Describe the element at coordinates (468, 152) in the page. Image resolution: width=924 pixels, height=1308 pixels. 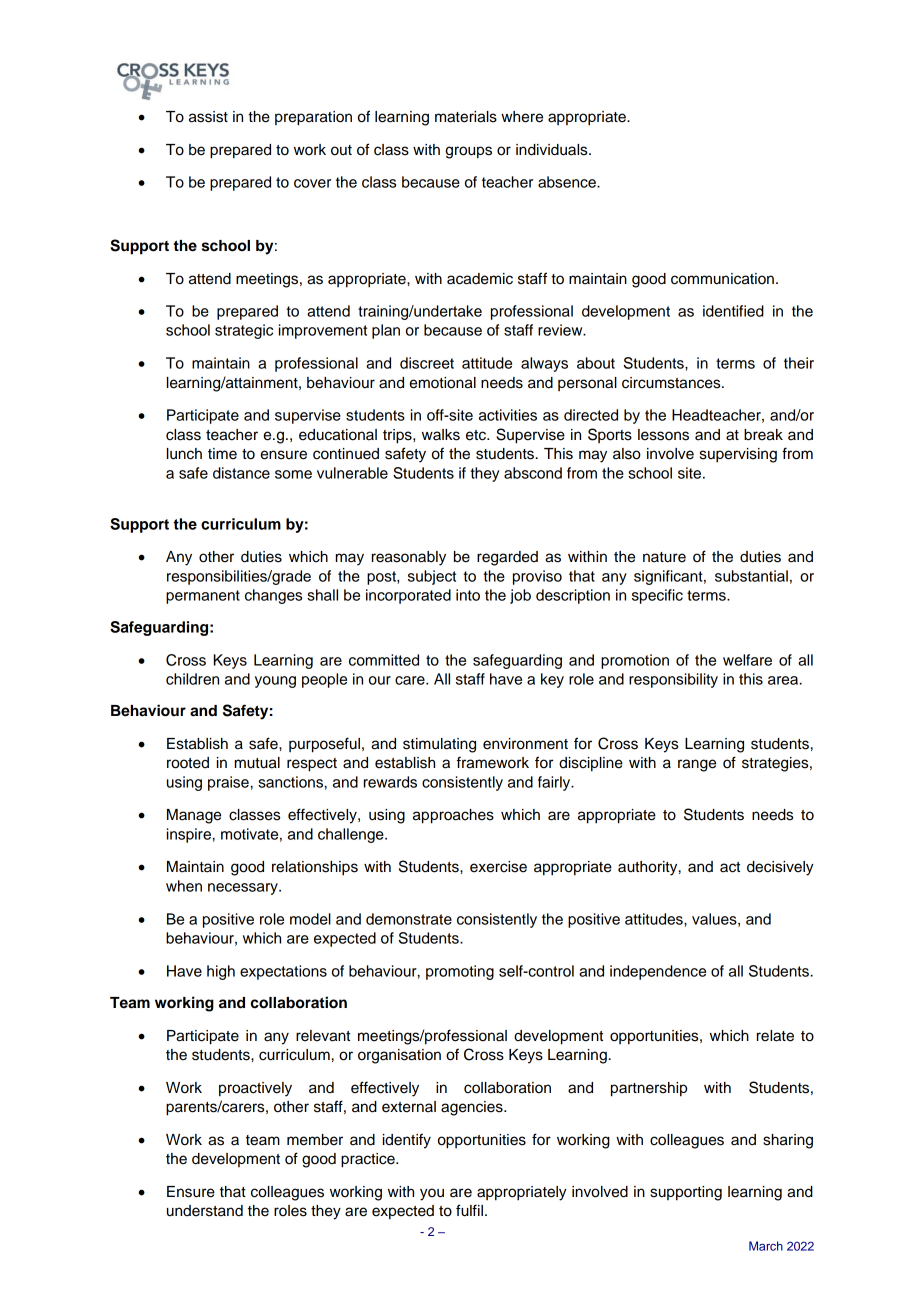
I see `groups` at that location.
